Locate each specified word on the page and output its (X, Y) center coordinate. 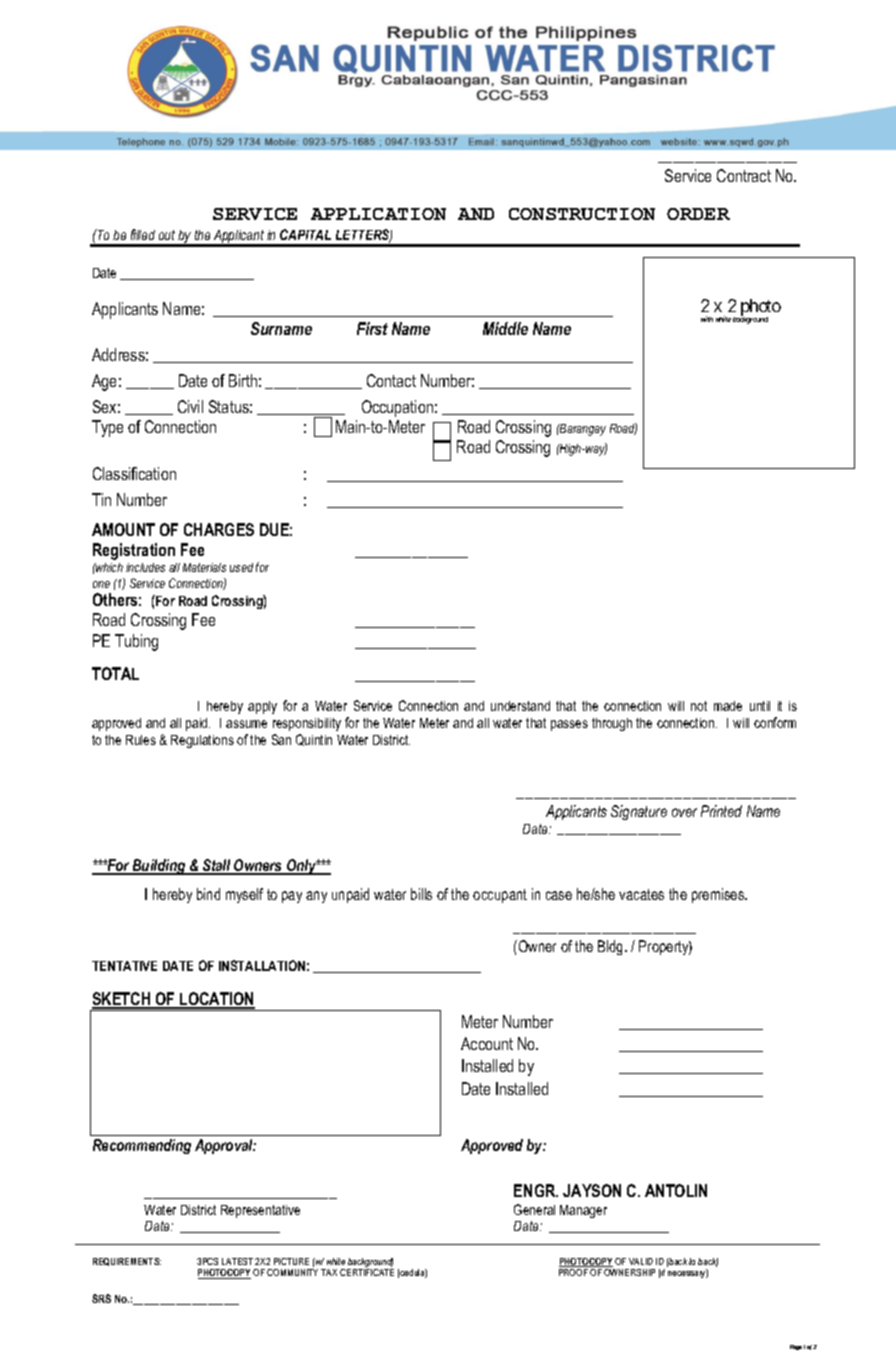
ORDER (698, 214)
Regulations (202, 741)
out (167, 235)
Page (796, 1347)
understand (520, 706)
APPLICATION (378, 214)
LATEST (237, 1261)
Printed (721, 811)
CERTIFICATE (367, 1272)
